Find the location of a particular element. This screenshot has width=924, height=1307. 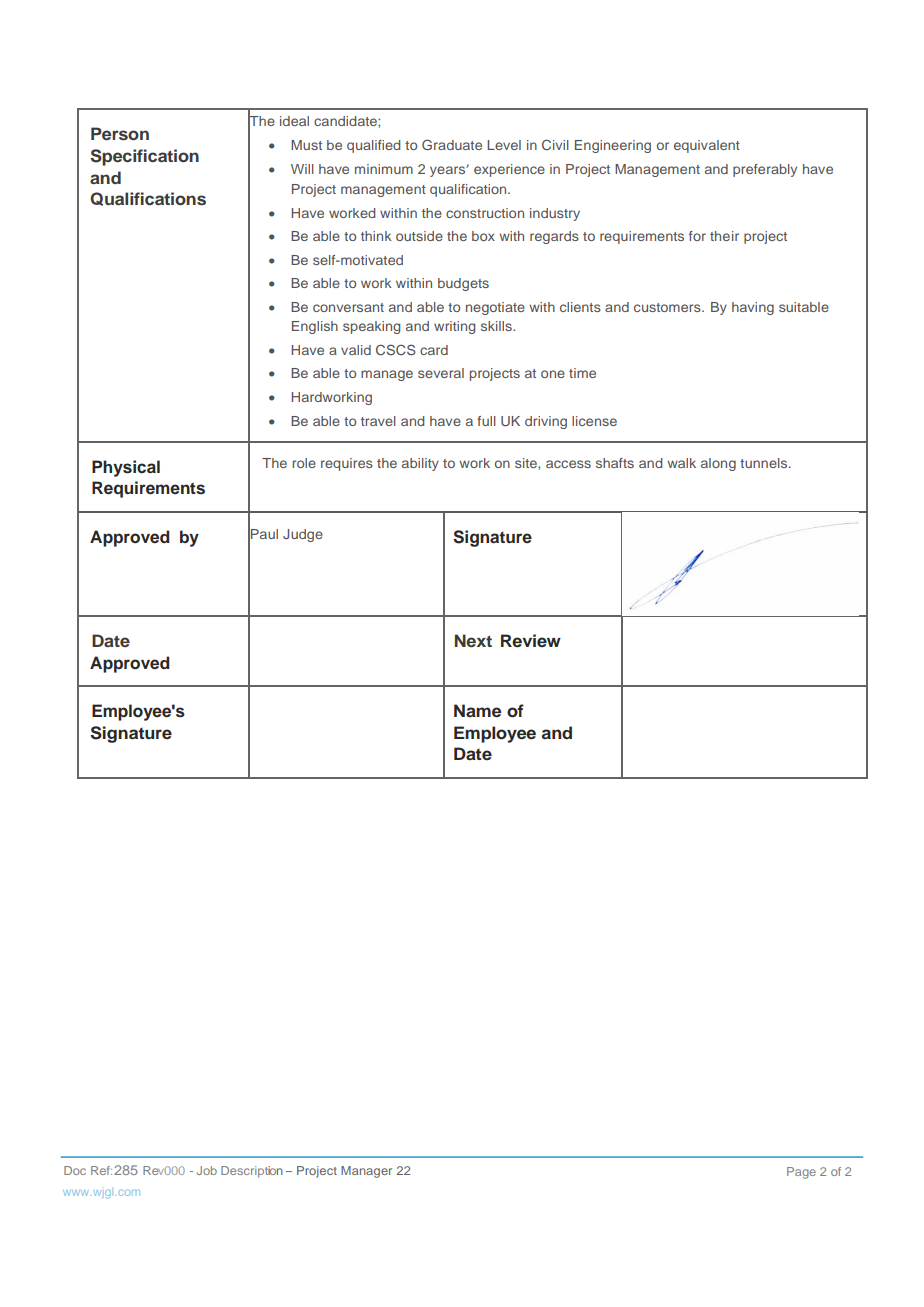

Physical is located at coordinates (126, 468).
